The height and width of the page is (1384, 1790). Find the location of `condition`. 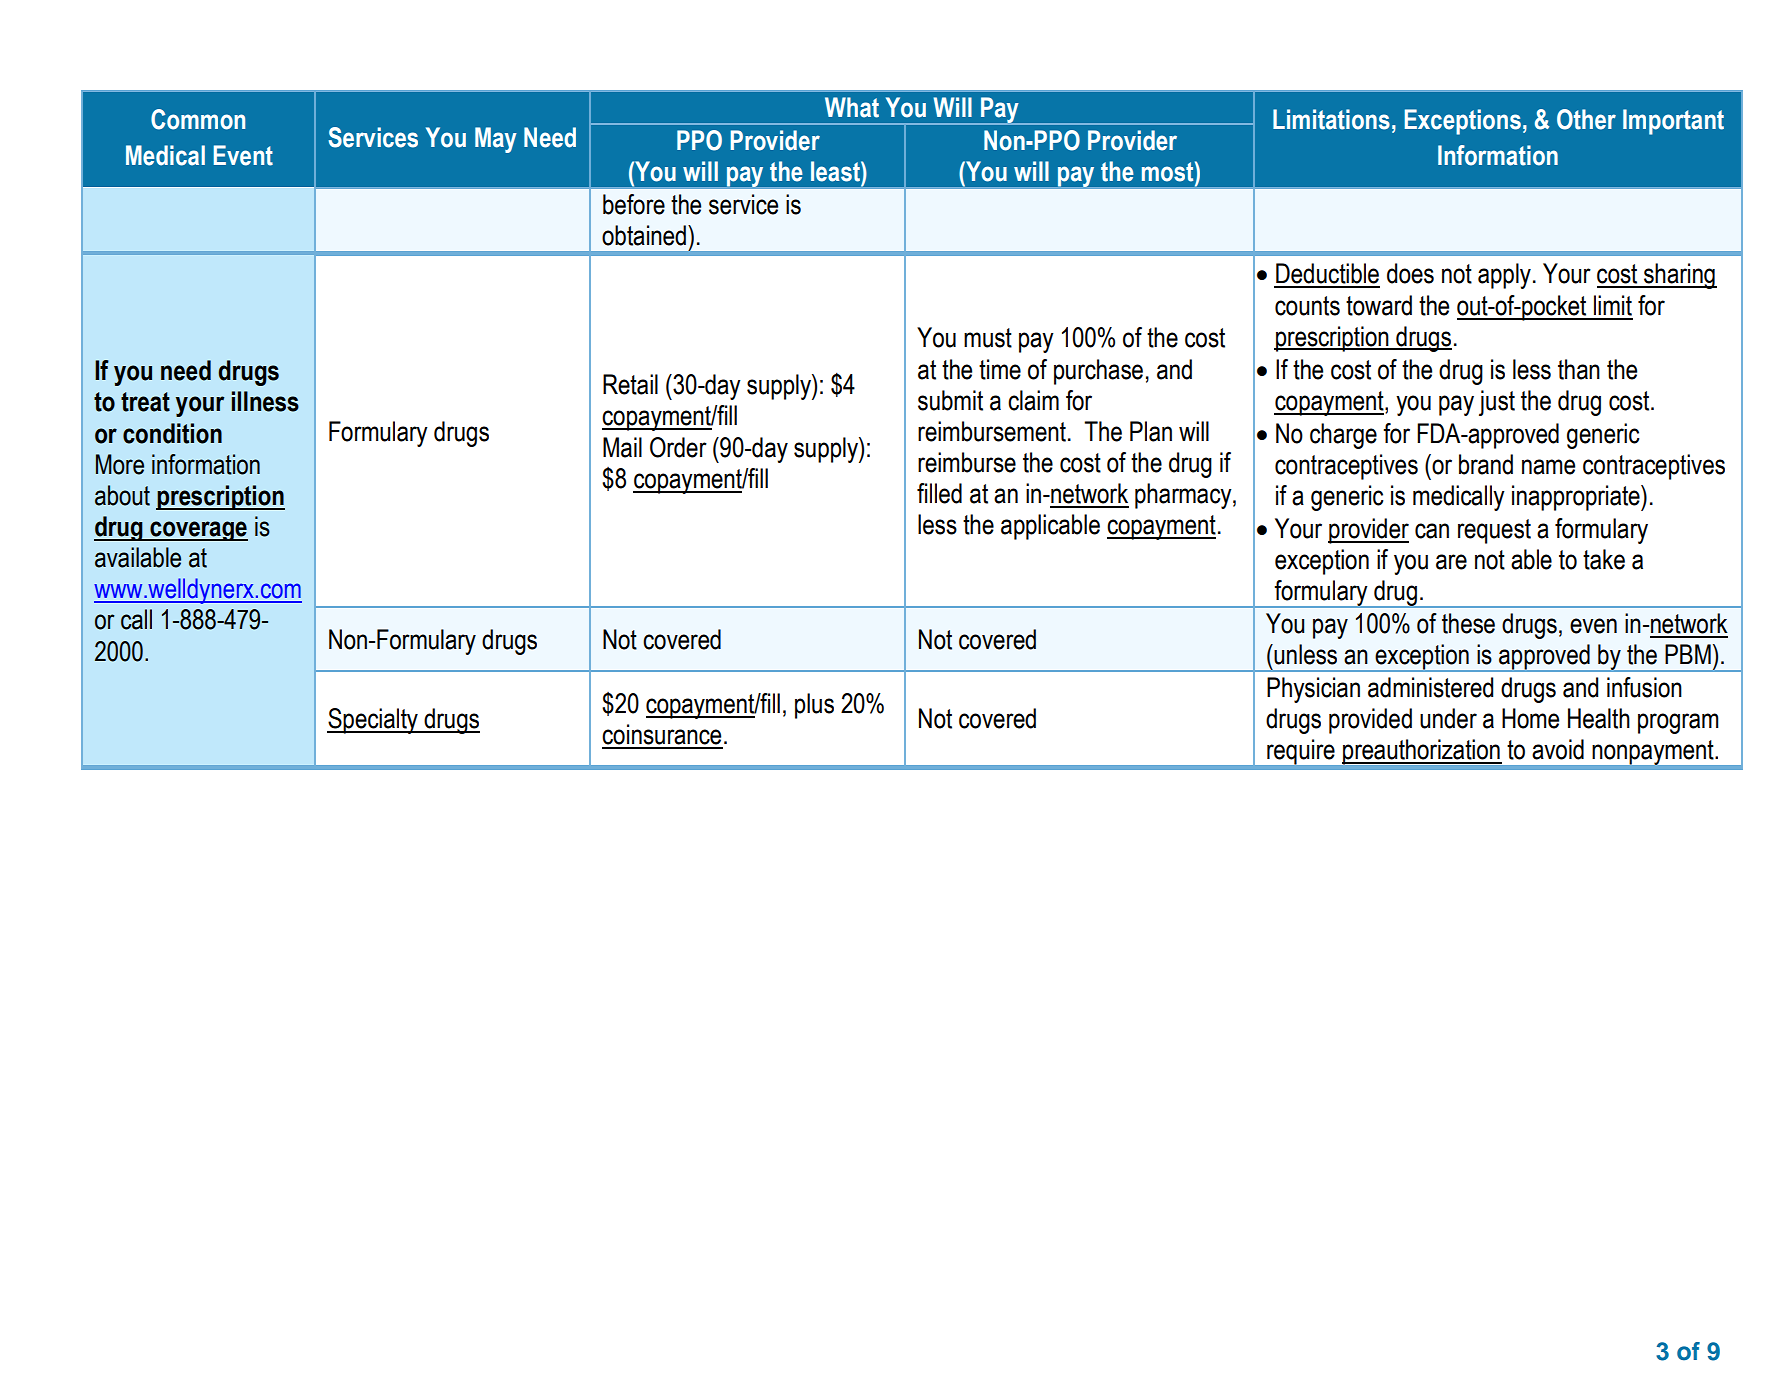

condition is located at coordinates (172, 433).
